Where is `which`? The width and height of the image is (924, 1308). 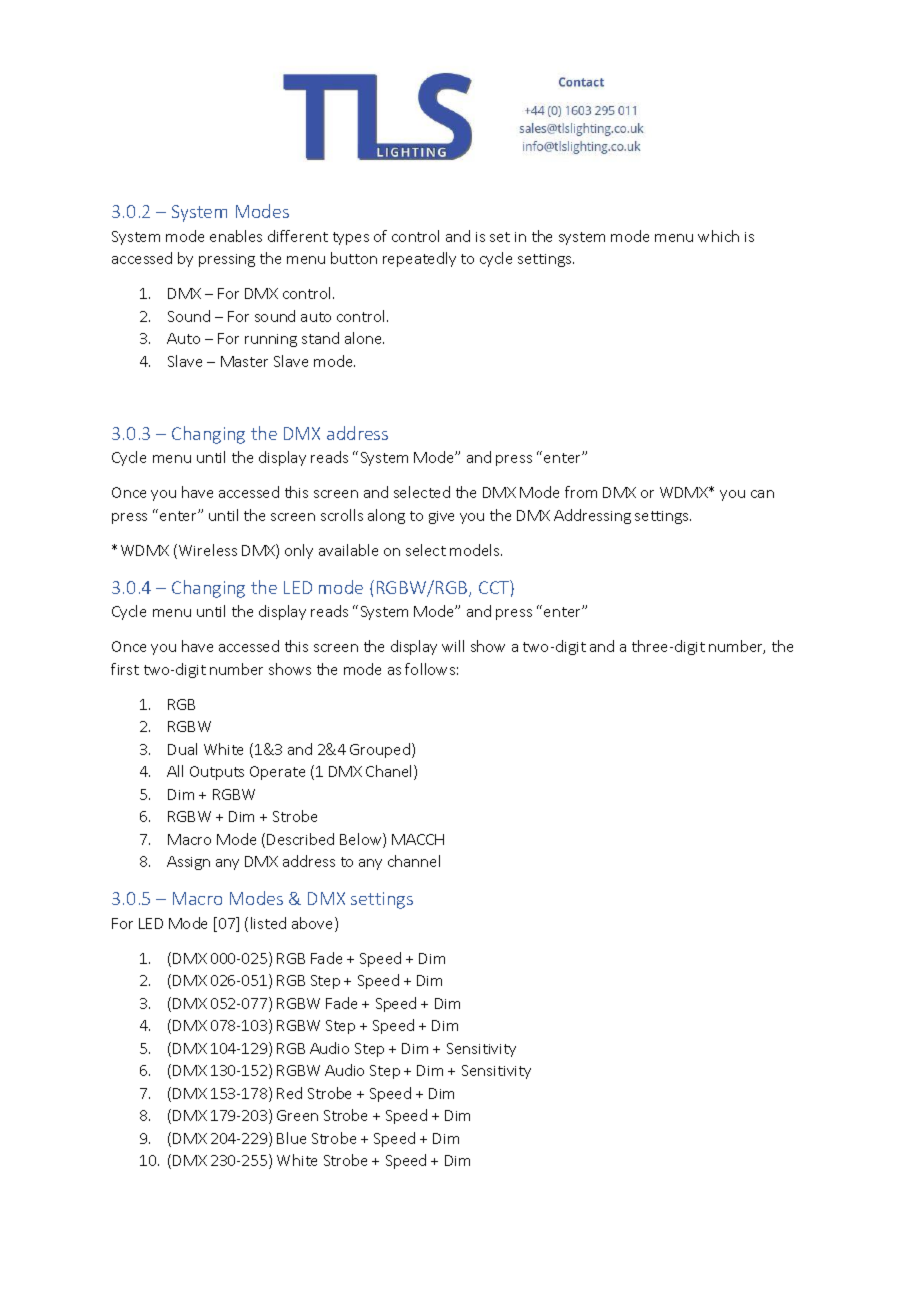
which is located at coordinates (718, 236).
